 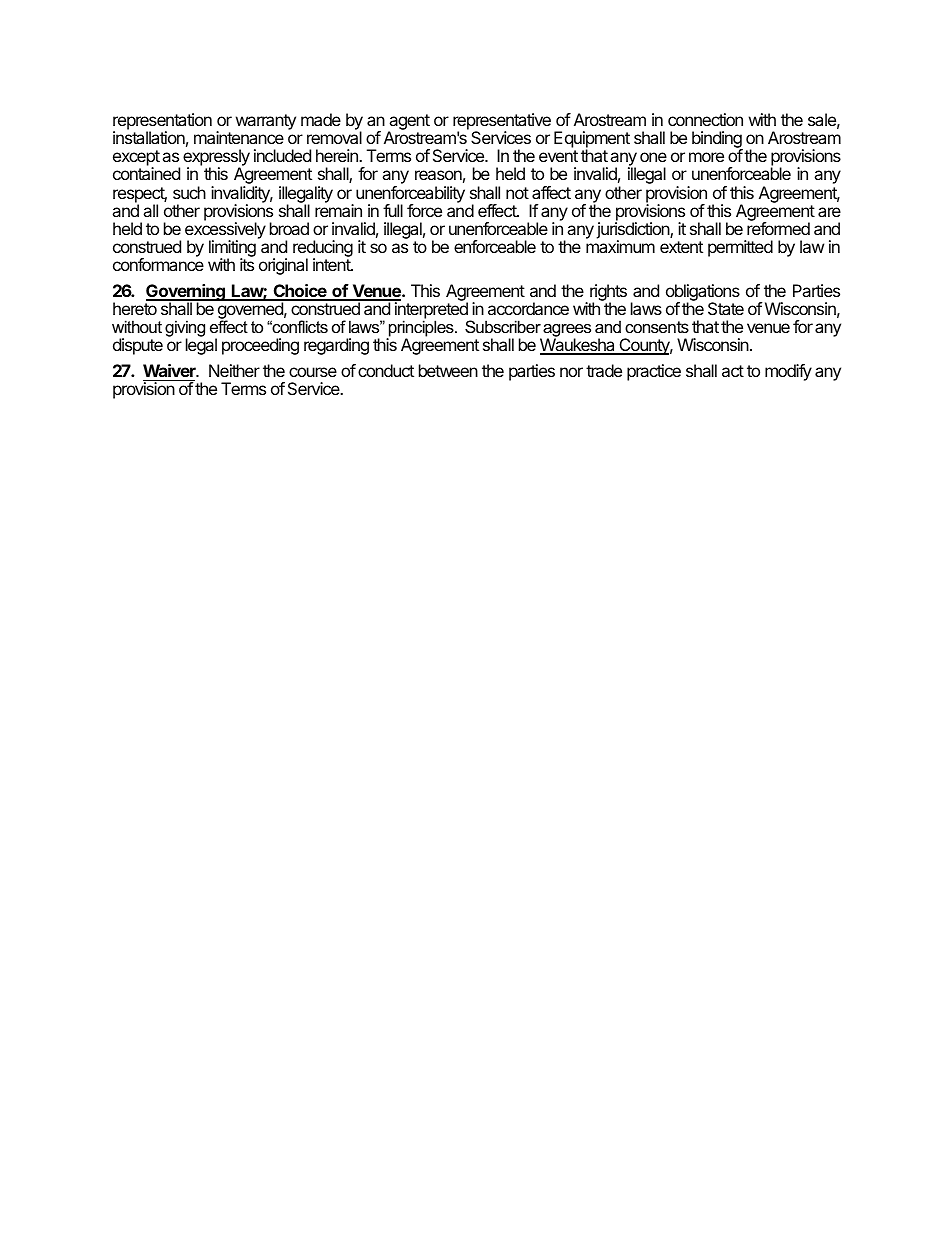 What do you see at coordinates (705, 119) in the document?
I see `connection` at bounding box center [705, 119].
